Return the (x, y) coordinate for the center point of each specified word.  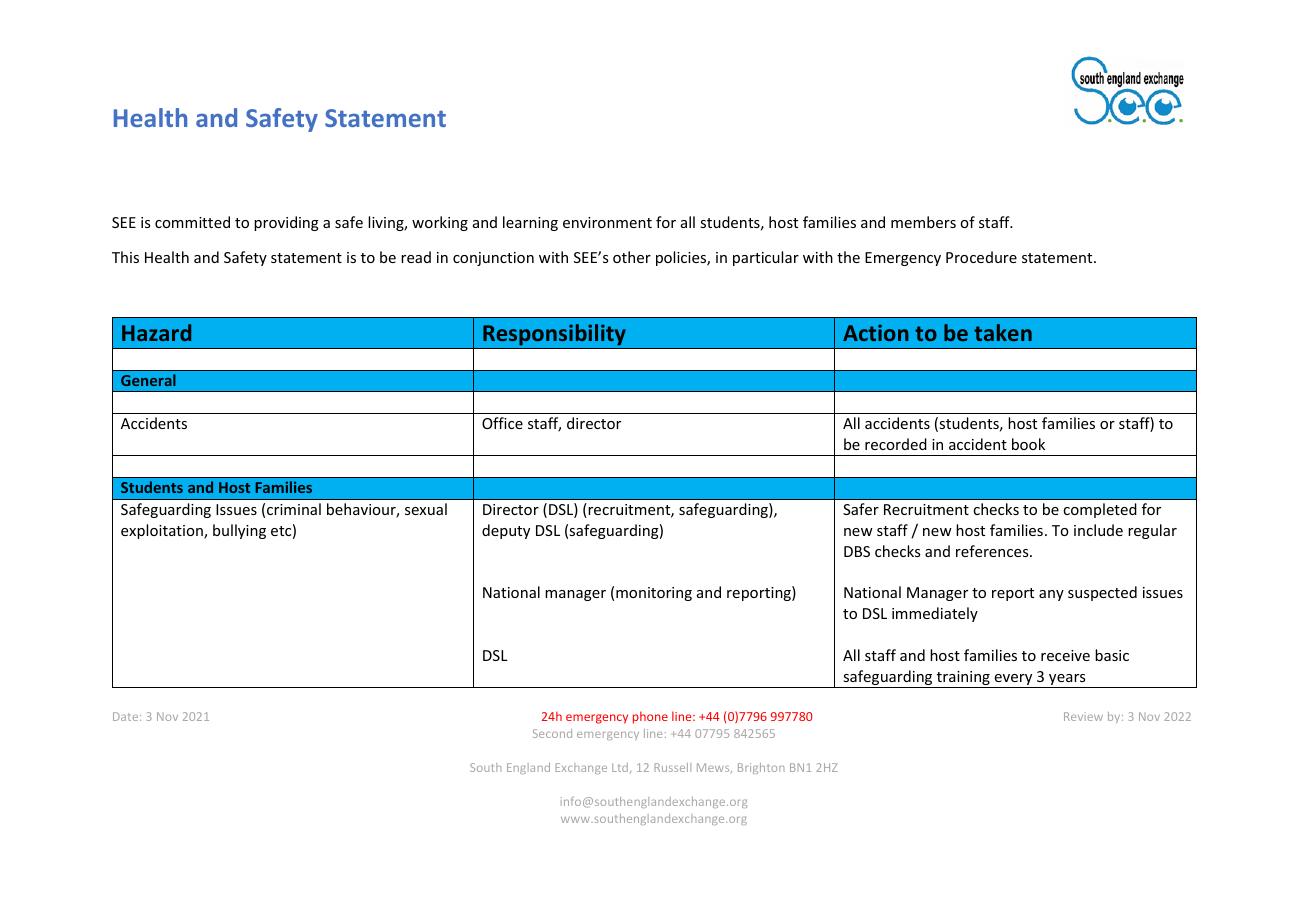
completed (1100, 510)
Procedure (981, 257)
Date (127, 716)
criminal (294, 509)
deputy (506, 531)
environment (607, 222)
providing (286, 223)
